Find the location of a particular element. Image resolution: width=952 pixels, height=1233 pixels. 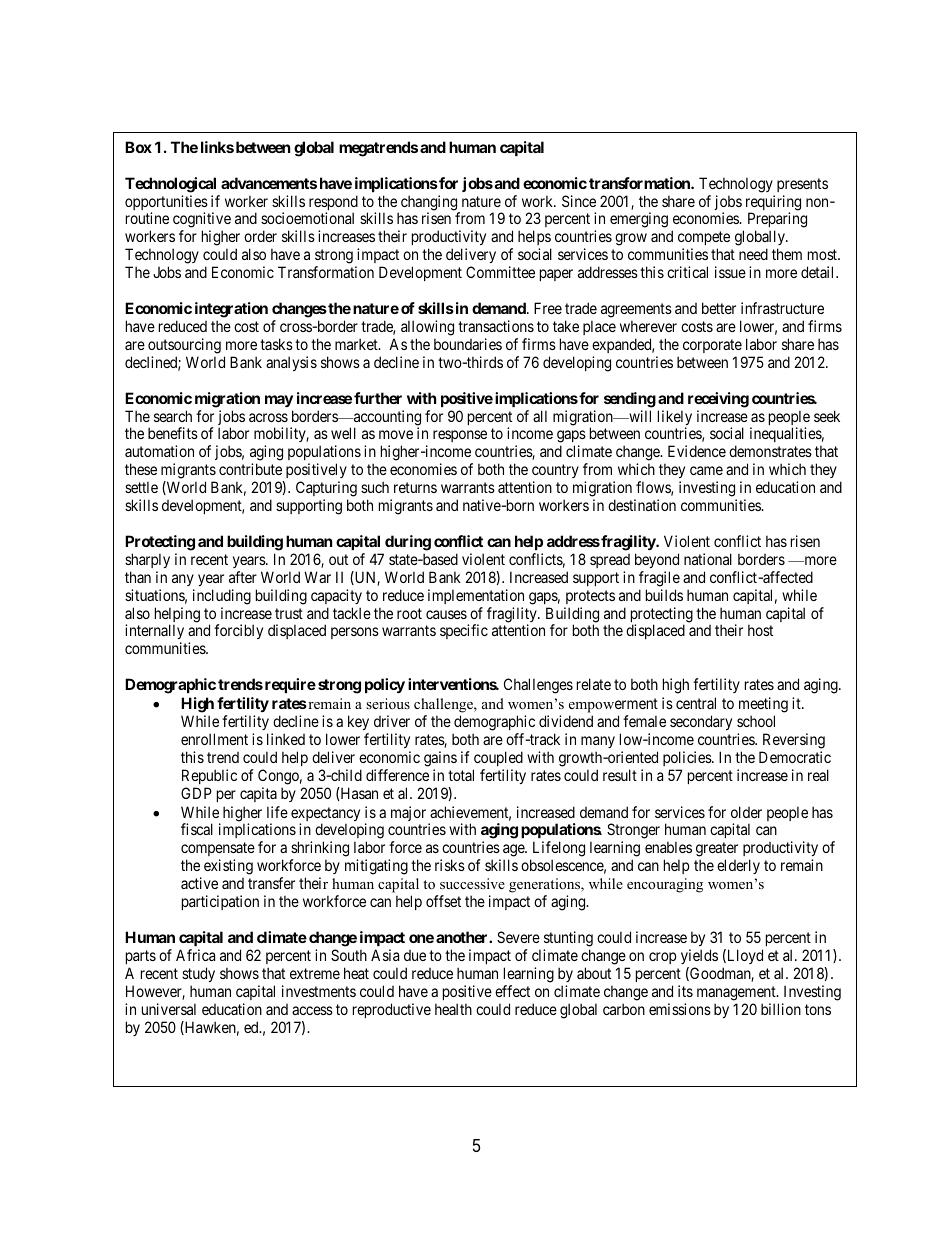

changing is located at coordinates (430, 204).
